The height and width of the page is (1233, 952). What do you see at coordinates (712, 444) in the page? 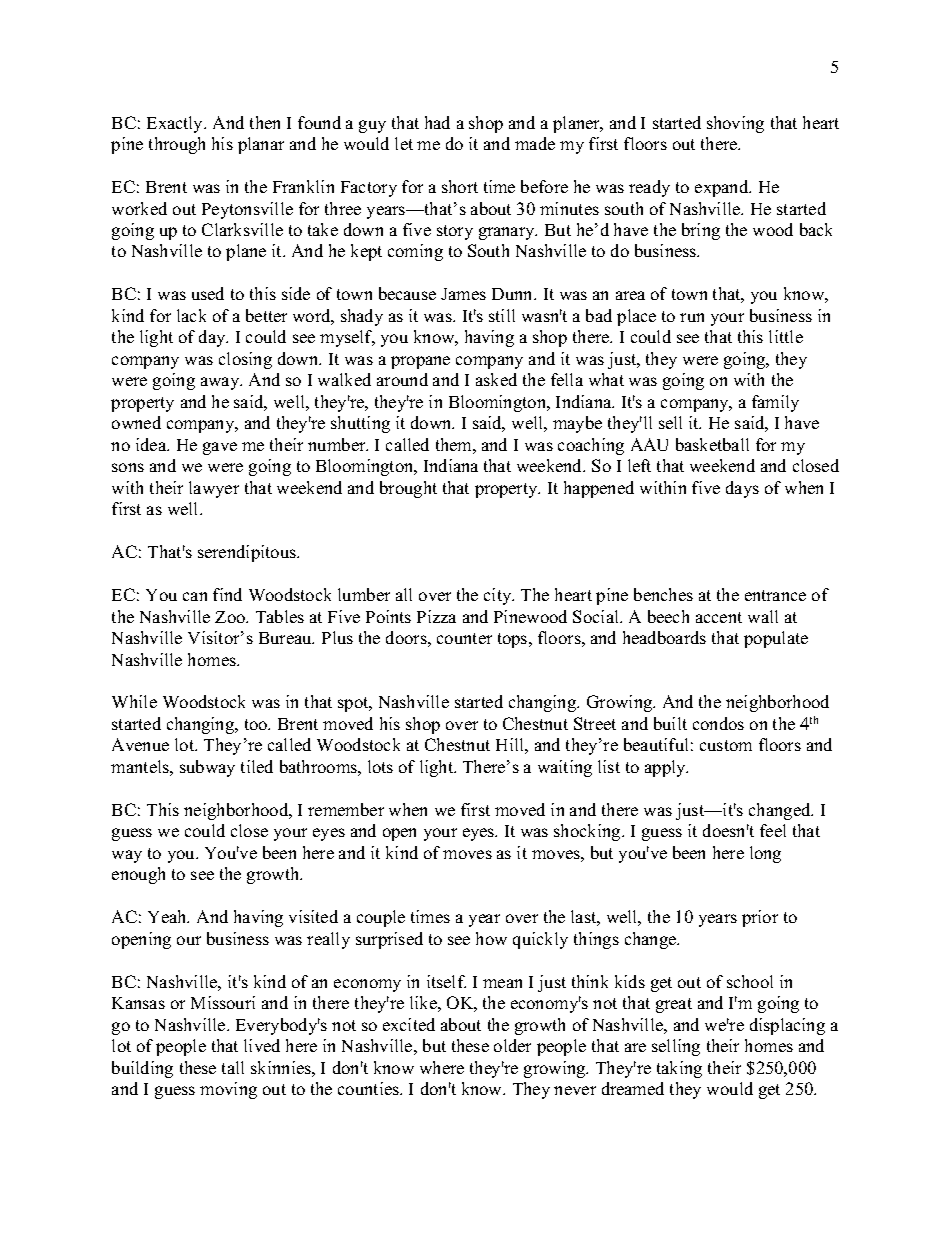
I see `basketball` at bounding box center [712, 444].
